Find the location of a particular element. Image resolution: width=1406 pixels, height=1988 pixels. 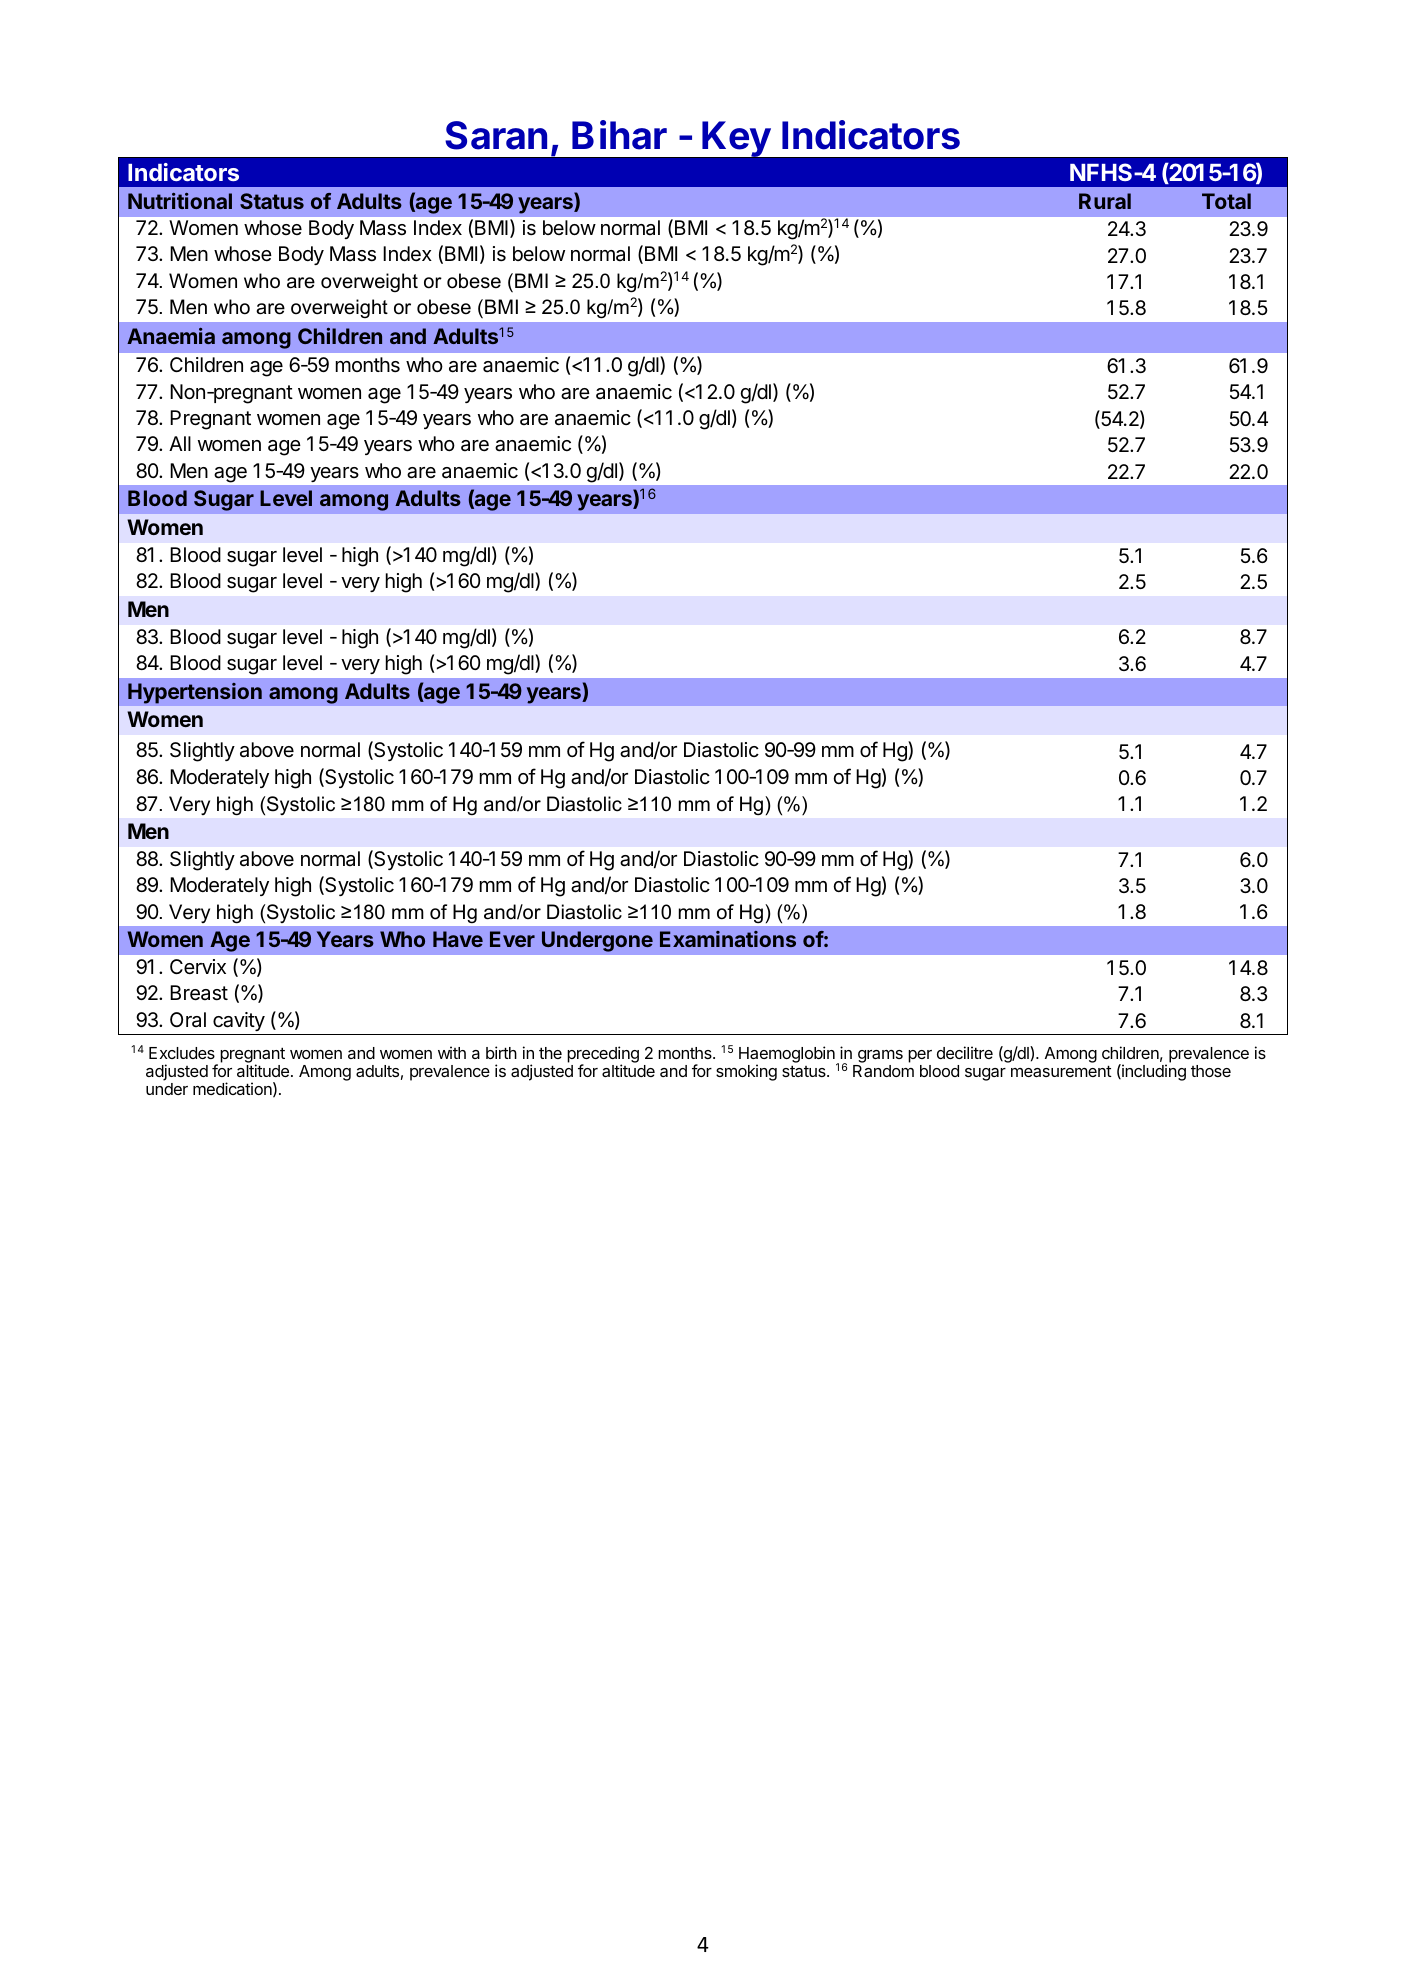

smoking is located at coordinates (746, 1072).
